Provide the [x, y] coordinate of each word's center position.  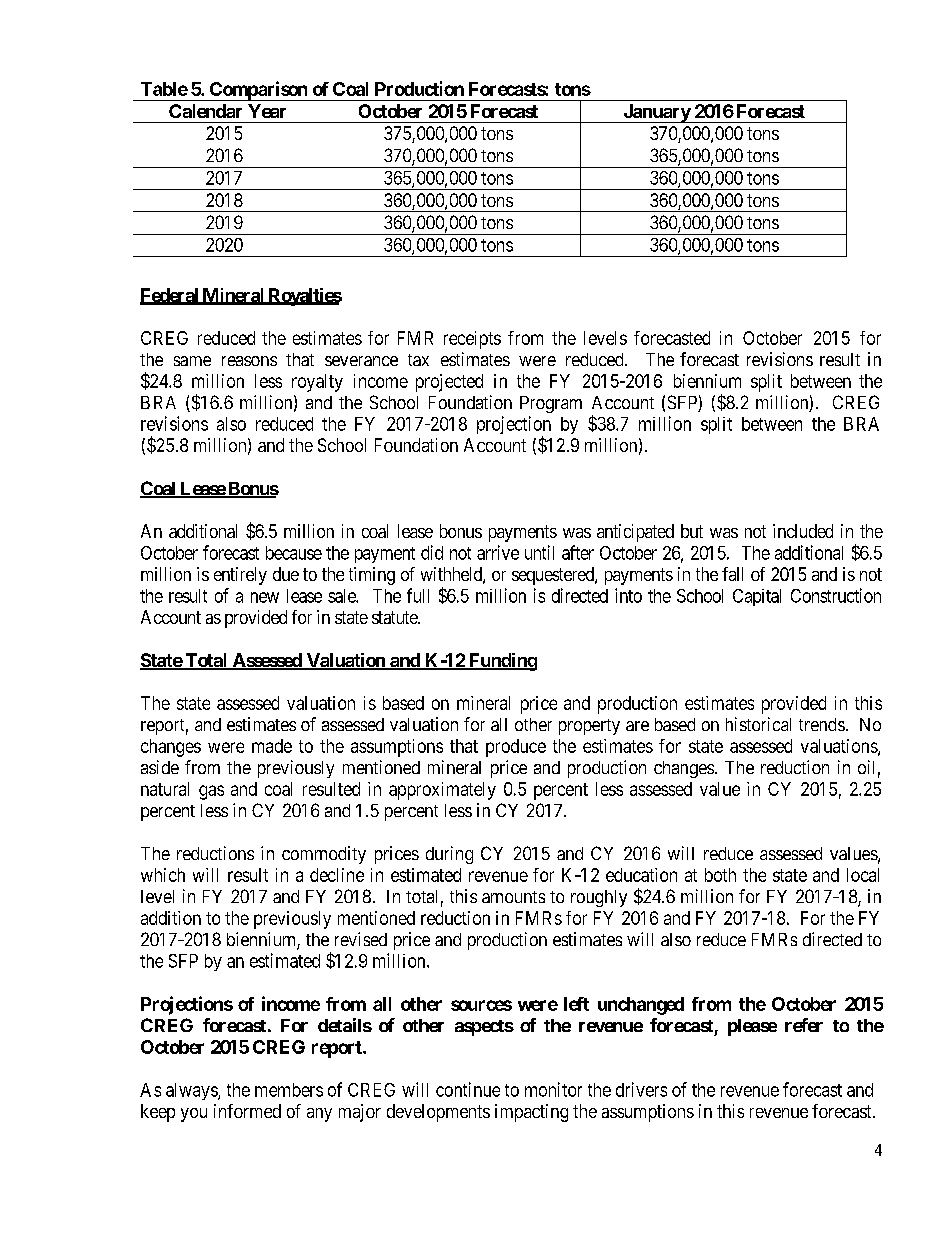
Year [267, 111]
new [265, 597]
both [720, 875]
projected [449, 383]
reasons [249, 361]
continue [468, 1089]
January [656, 113]
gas [211, 792]
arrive [498, 552]
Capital [757, 597]
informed [247, 1111]
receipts [472, 340]
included [803, 531]
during [449, 855]
